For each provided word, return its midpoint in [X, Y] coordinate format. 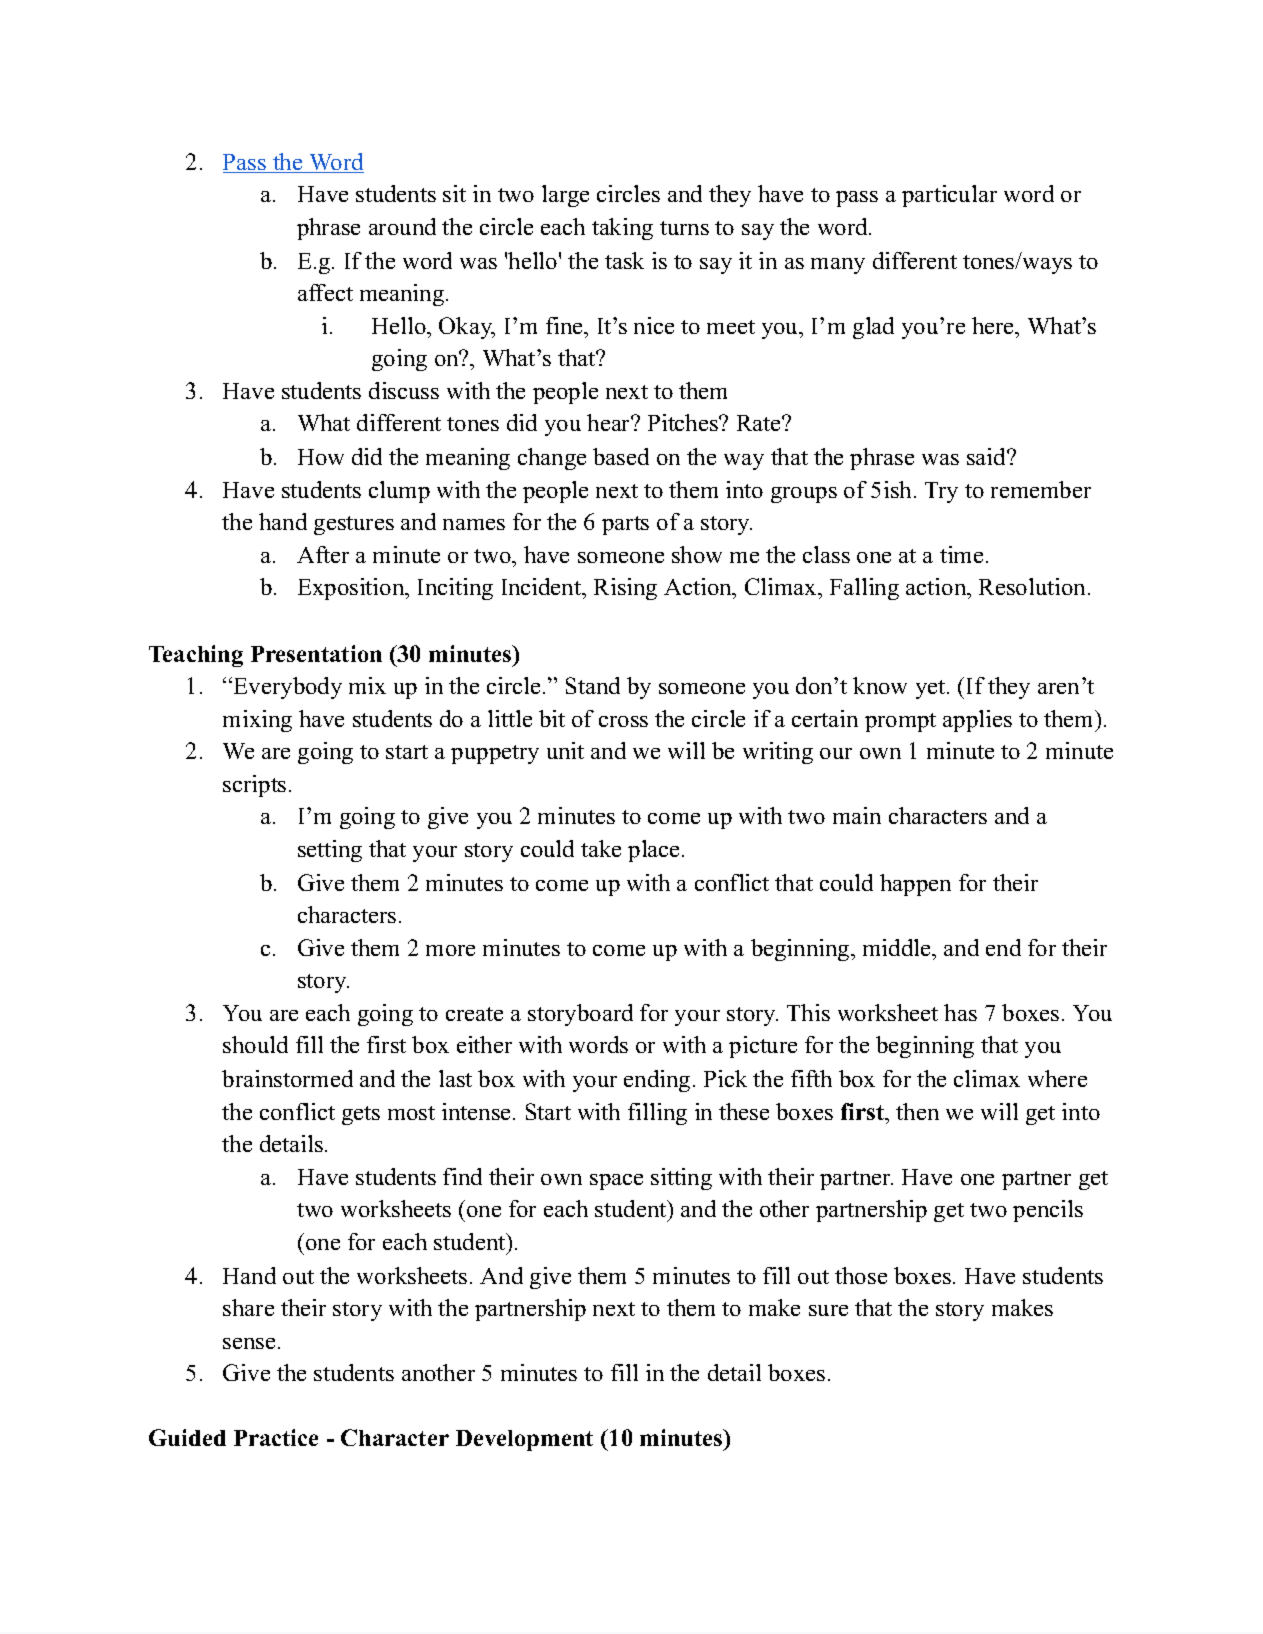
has [960, 1012]
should [255, 1044]
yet [932, 689]
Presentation [316, 653]
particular [949, 196]
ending [657, 1081]
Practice [276, 1437]
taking [622, 229]
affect [325, 292]
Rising [625, 589]
